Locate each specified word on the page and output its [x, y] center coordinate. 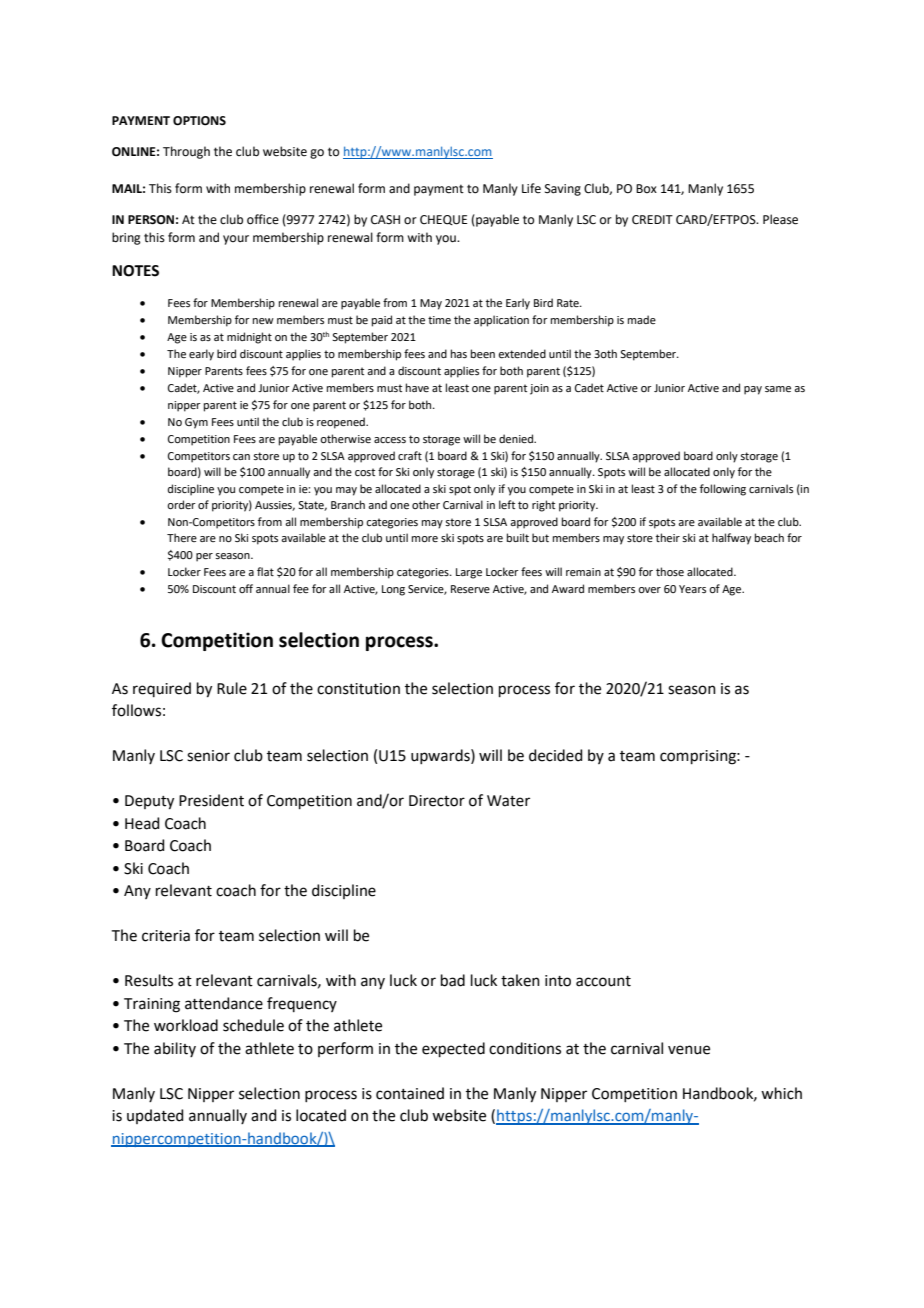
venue [689, 1050]
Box [646, 188]
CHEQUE [443, 220]
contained [410, 1093]
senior [208, 756]
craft [410, 455]
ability [175, 1049]
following [723, 490]
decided [556, 755]
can [241, 457]
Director [437, 801]
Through [186, 152]
